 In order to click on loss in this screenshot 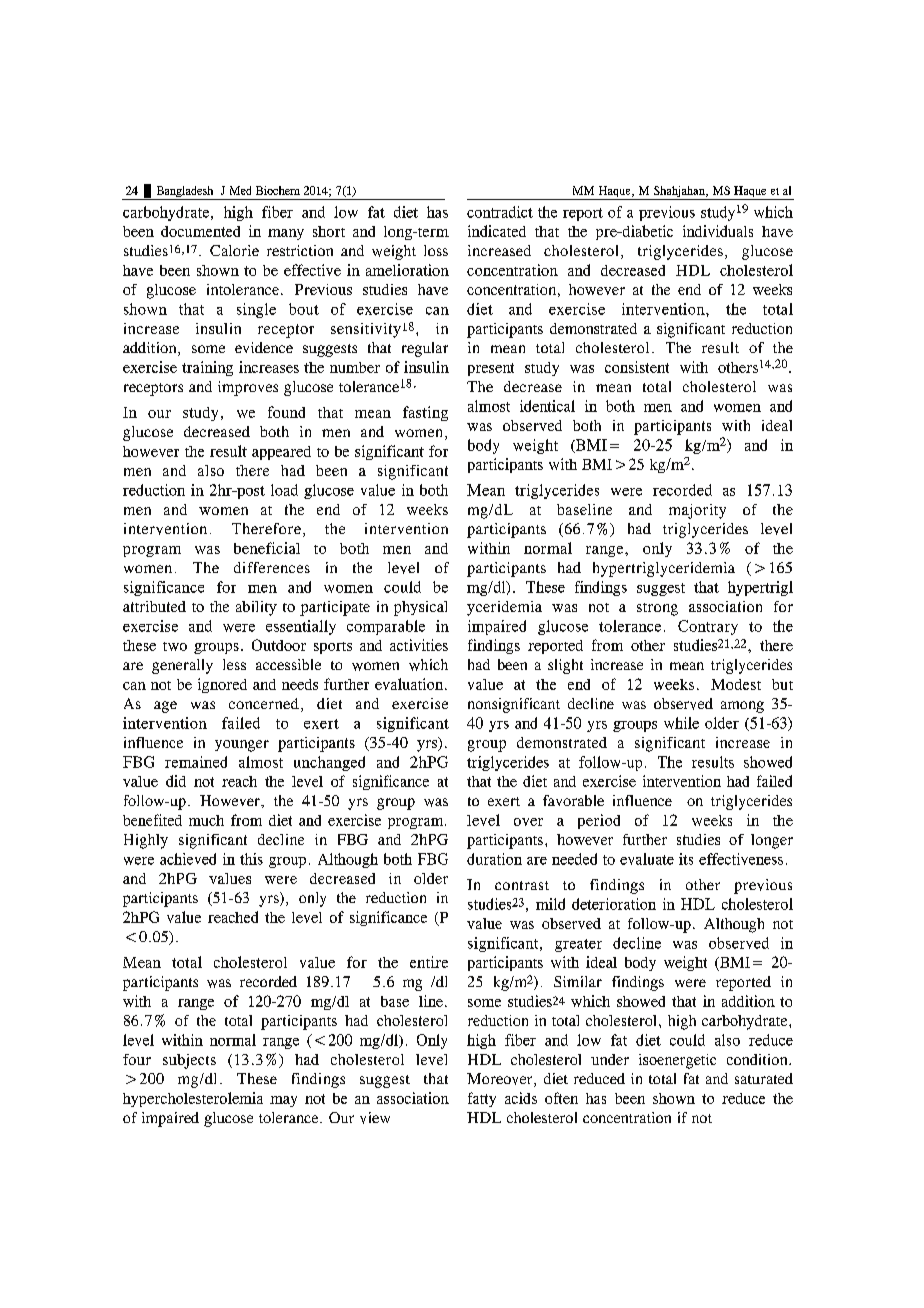, I will do `click(436, 250)`.
